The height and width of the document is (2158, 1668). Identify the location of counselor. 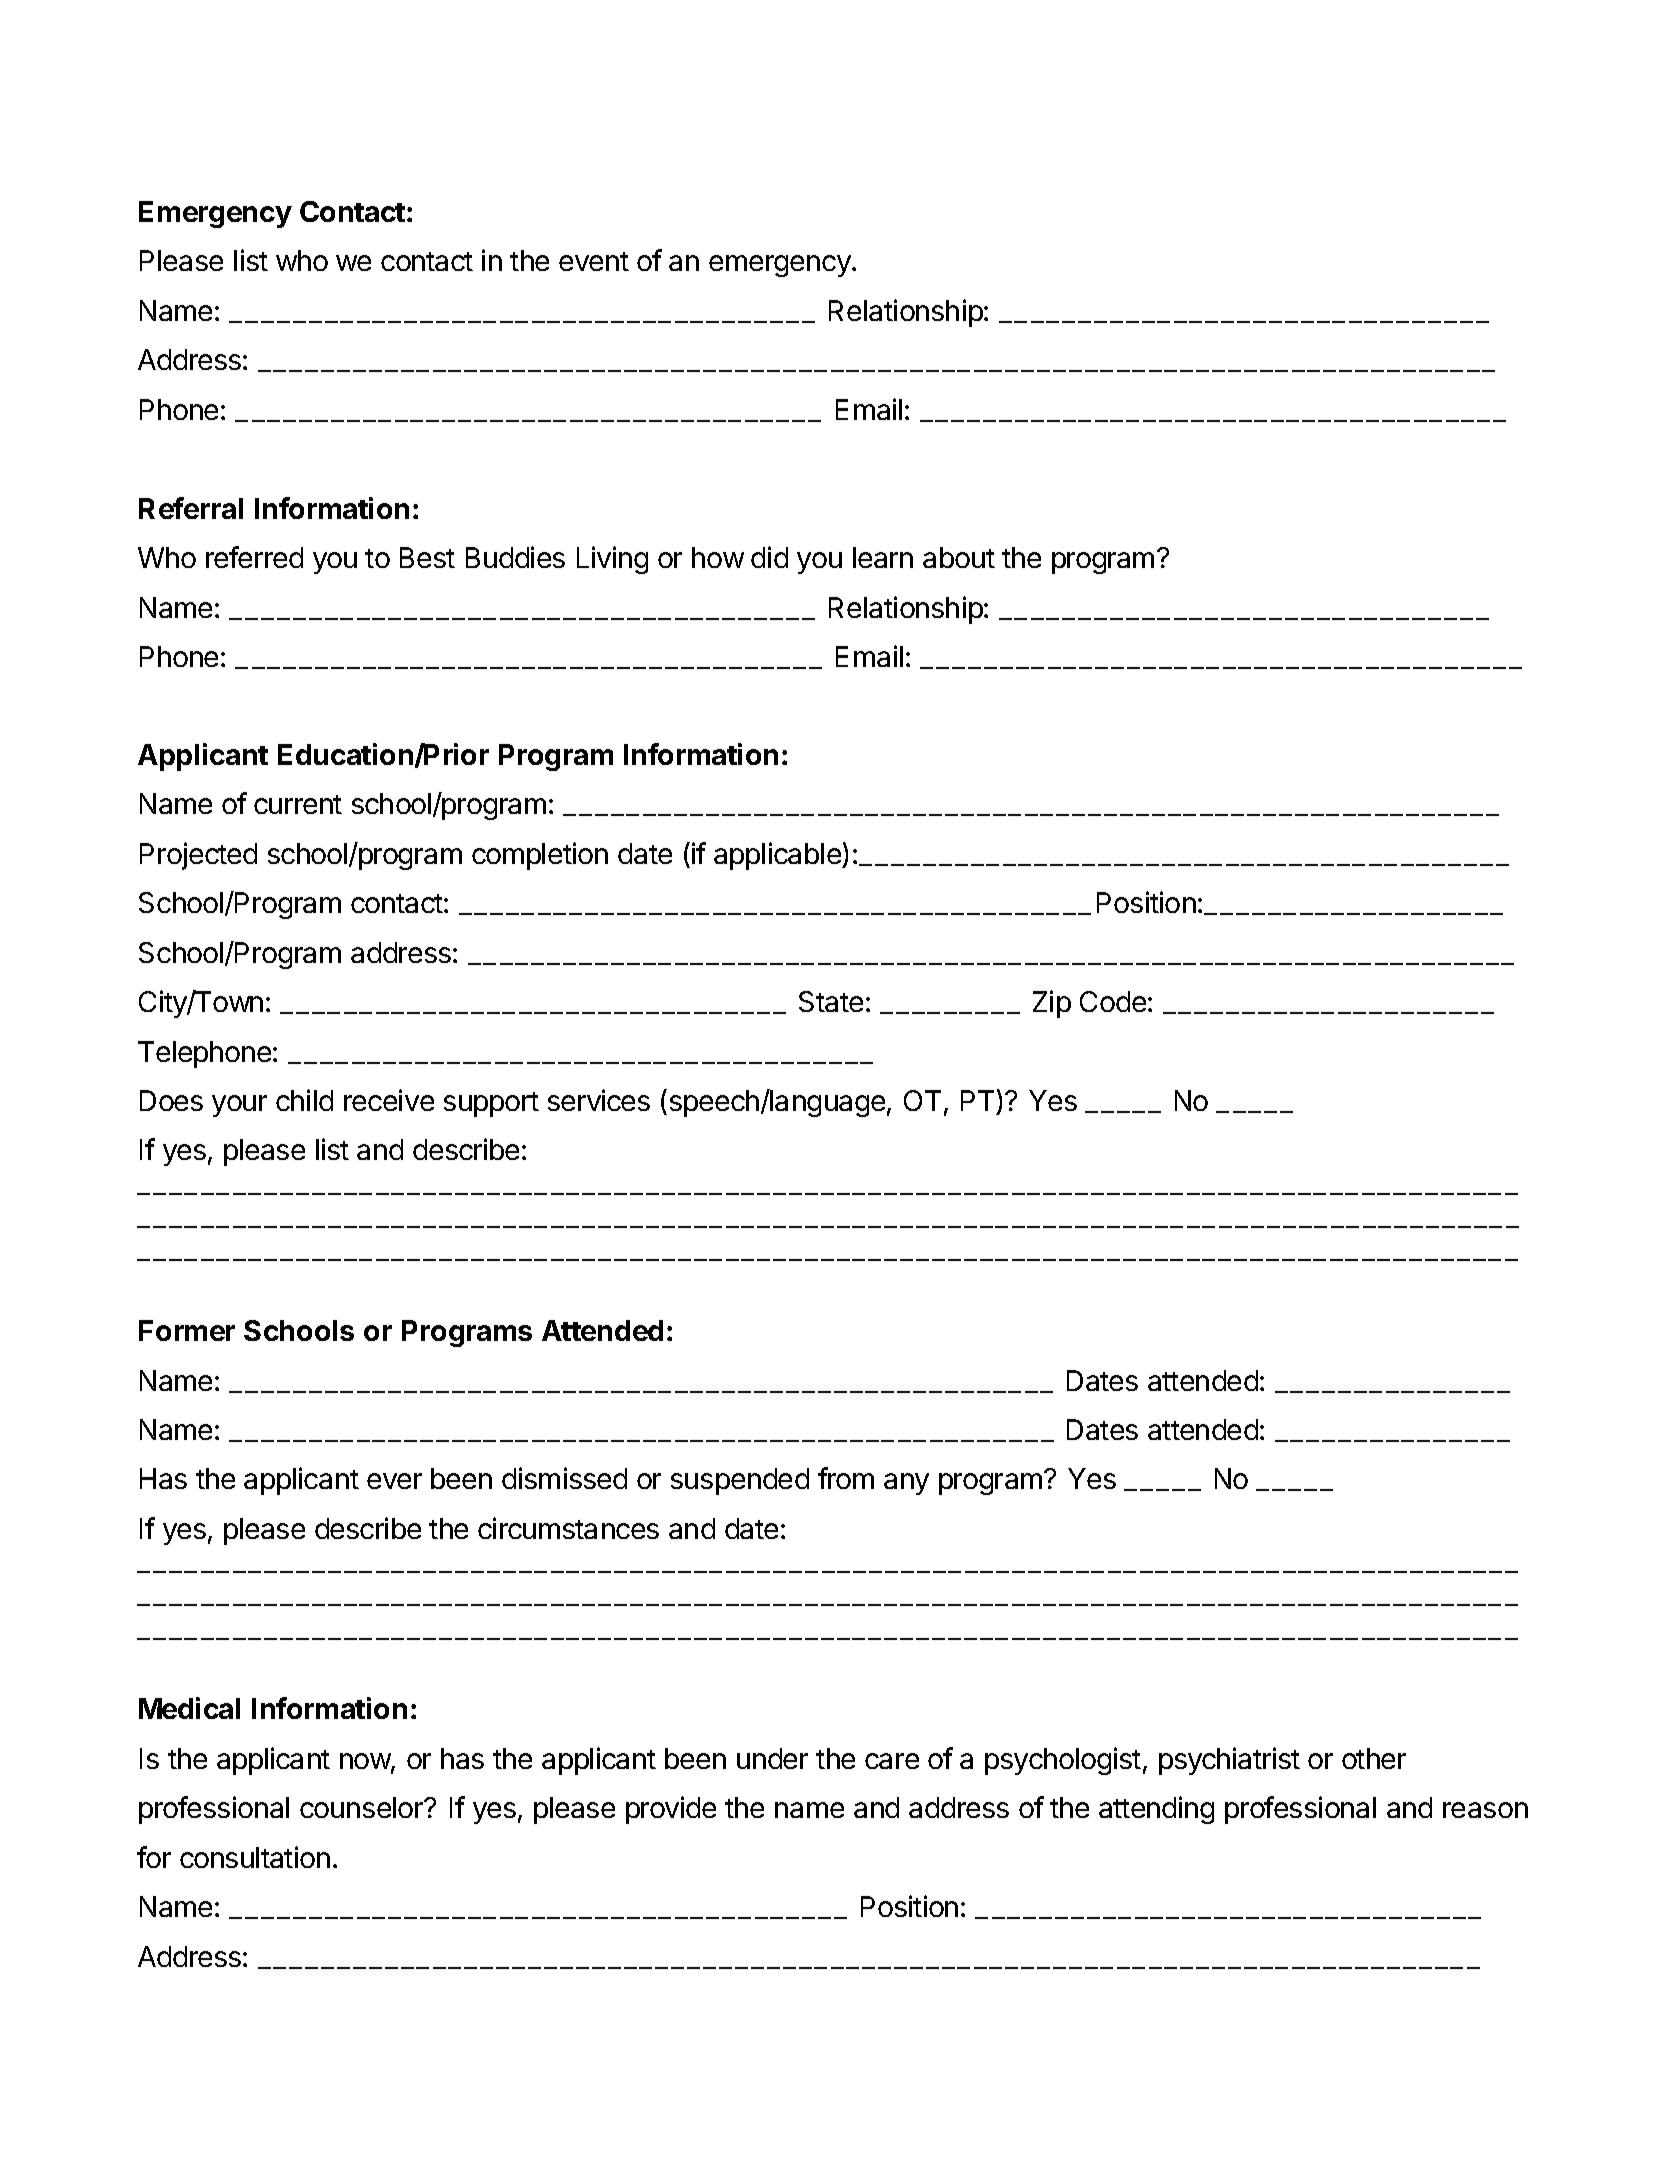
(363, 1807).
